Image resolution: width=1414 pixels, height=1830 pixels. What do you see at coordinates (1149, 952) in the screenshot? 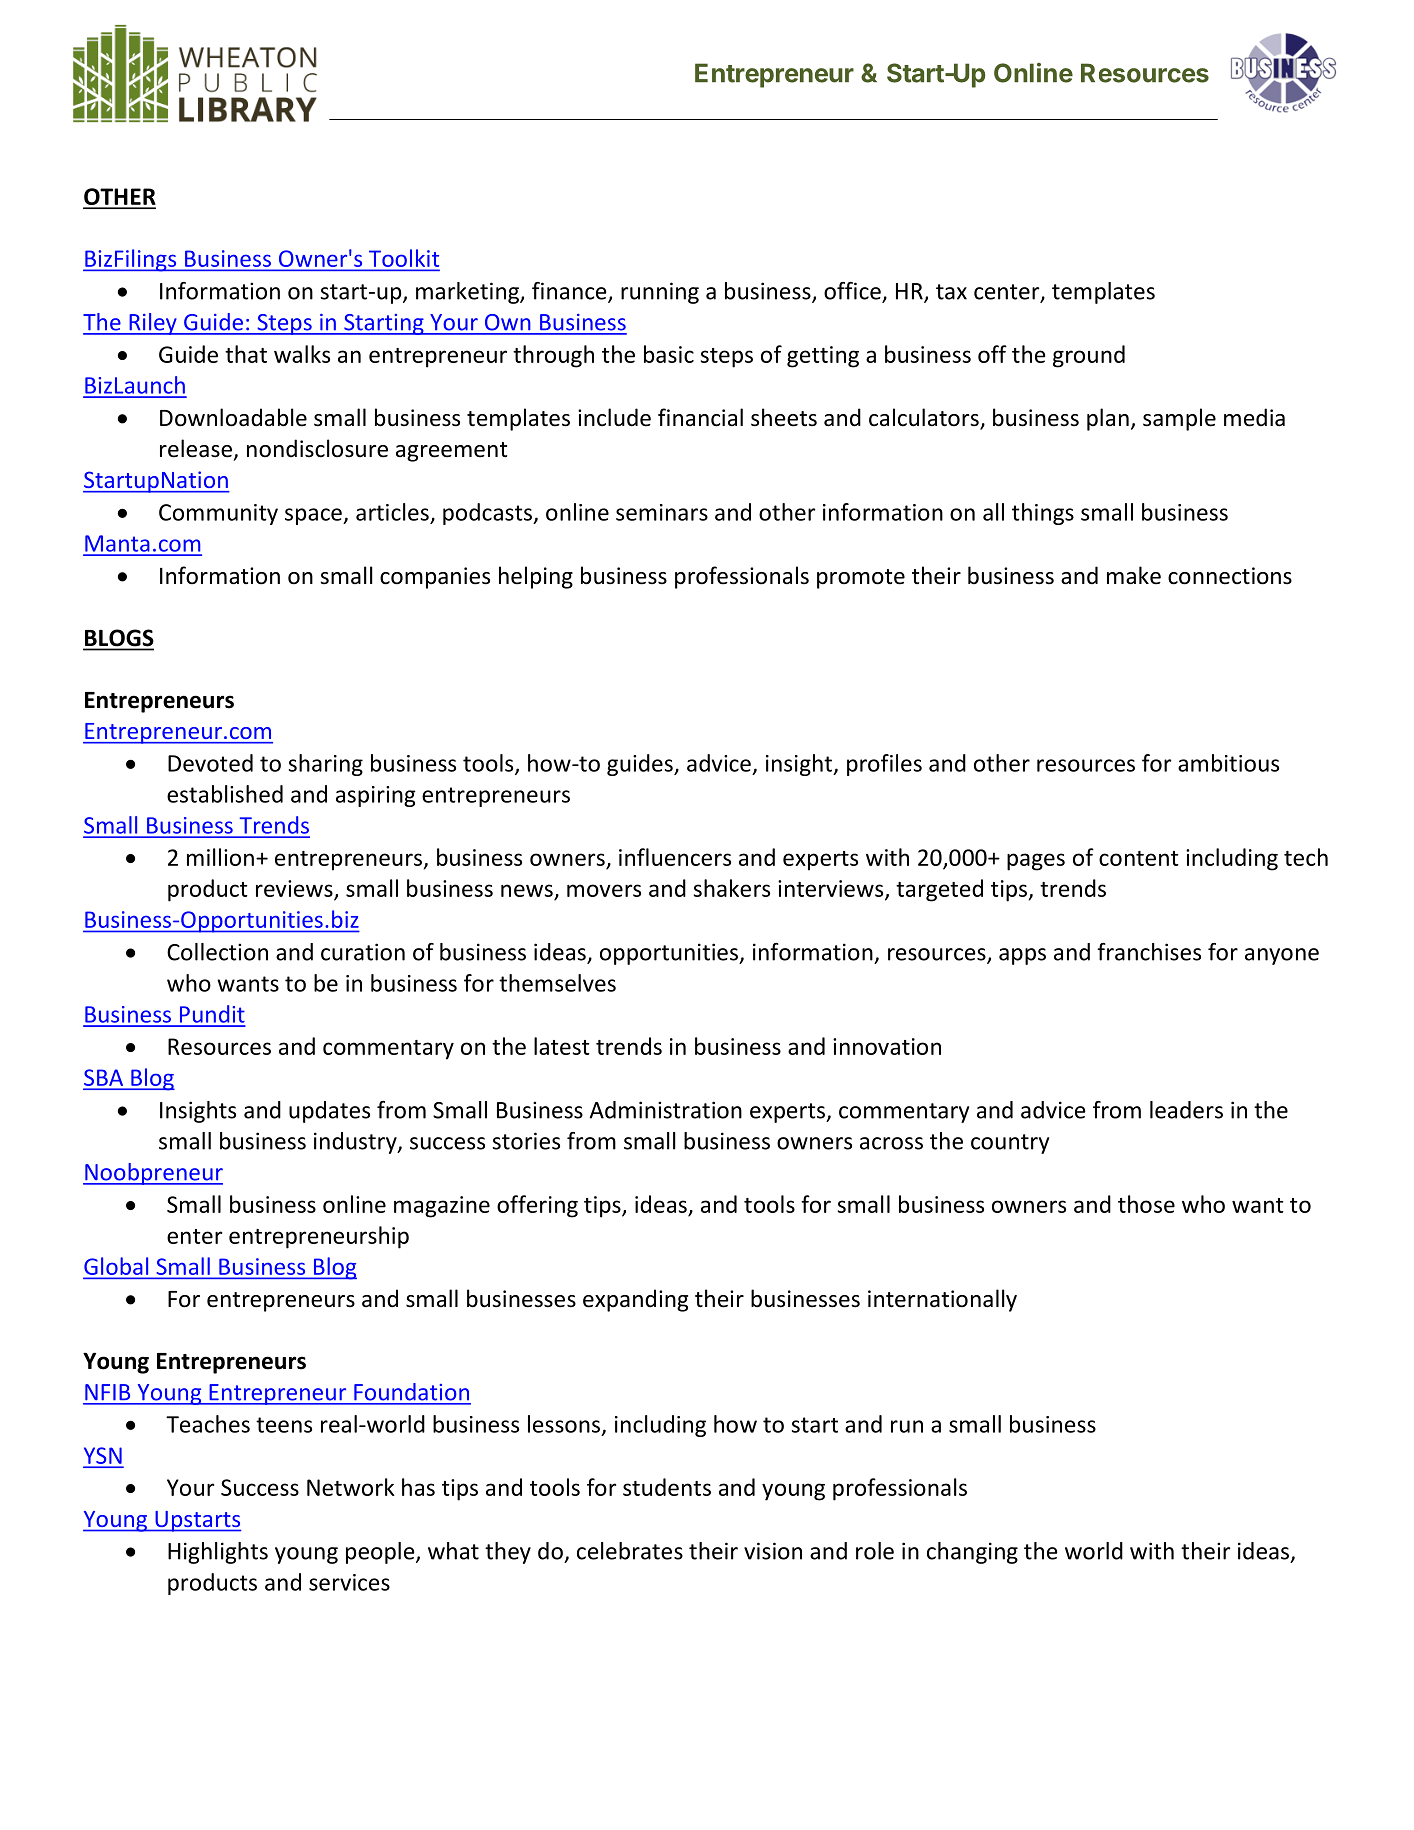
I see `franchises` at bounding box center [1149, 952].
